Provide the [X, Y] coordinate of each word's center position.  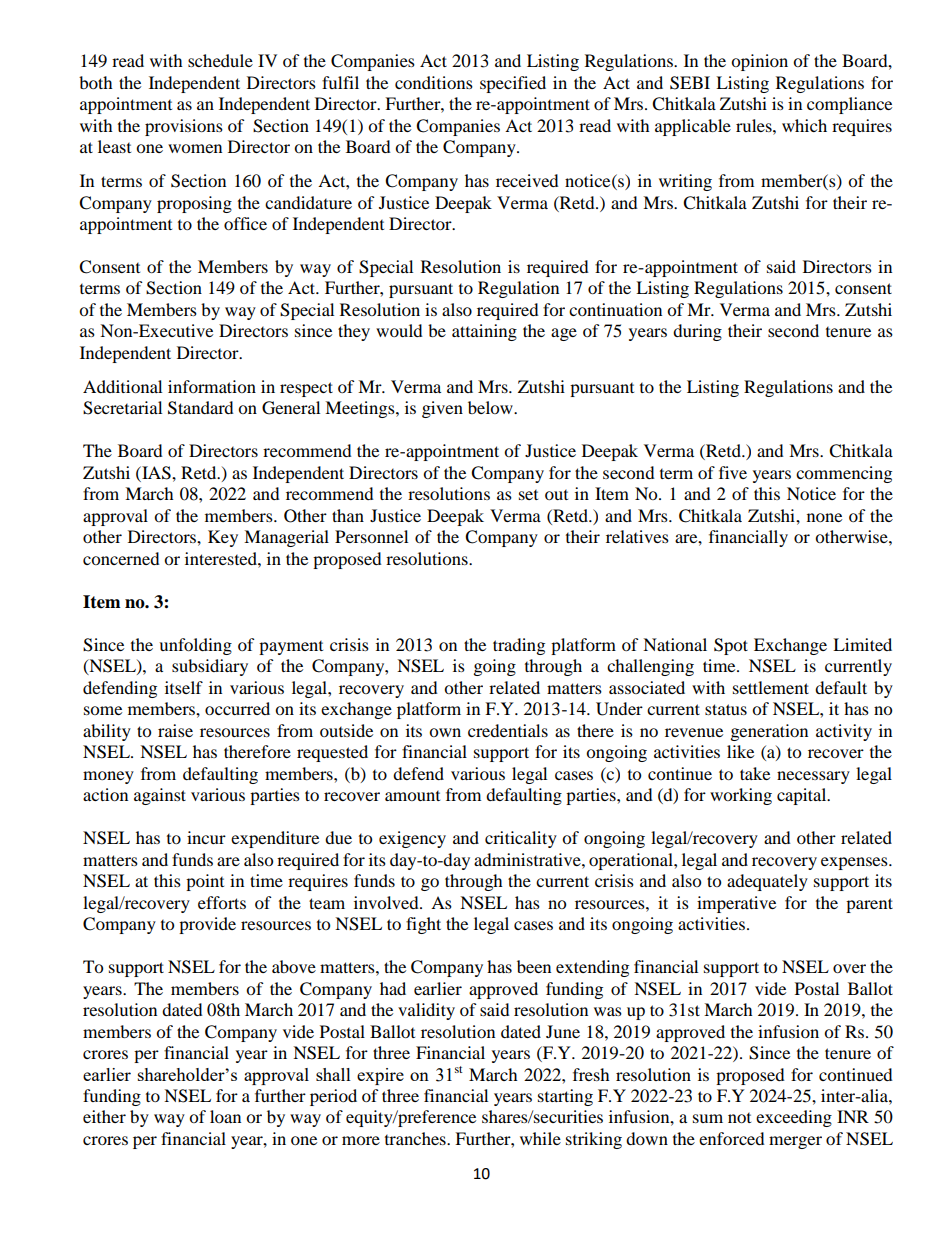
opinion [759, 62]
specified [513, 84]
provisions [184, 127]
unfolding [195, 646]
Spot [731, 646]
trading [519, 646]
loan [225, 1116]
